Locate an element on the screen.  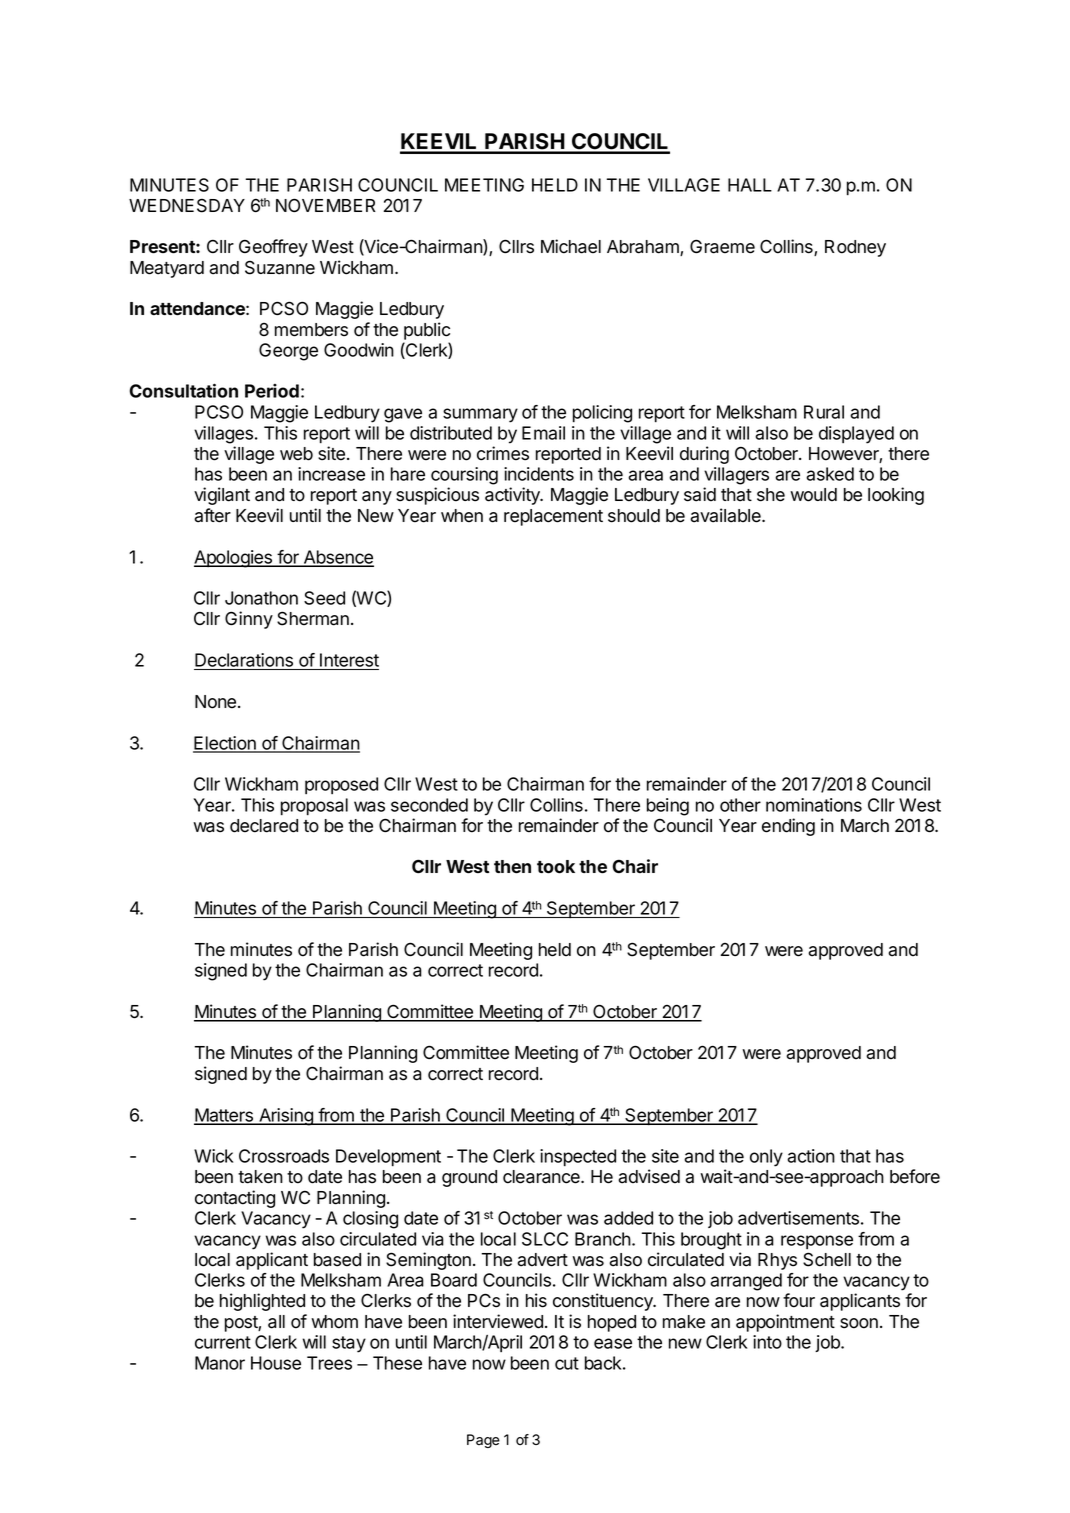
Geoffrey is located at coordinates (273, 248).
